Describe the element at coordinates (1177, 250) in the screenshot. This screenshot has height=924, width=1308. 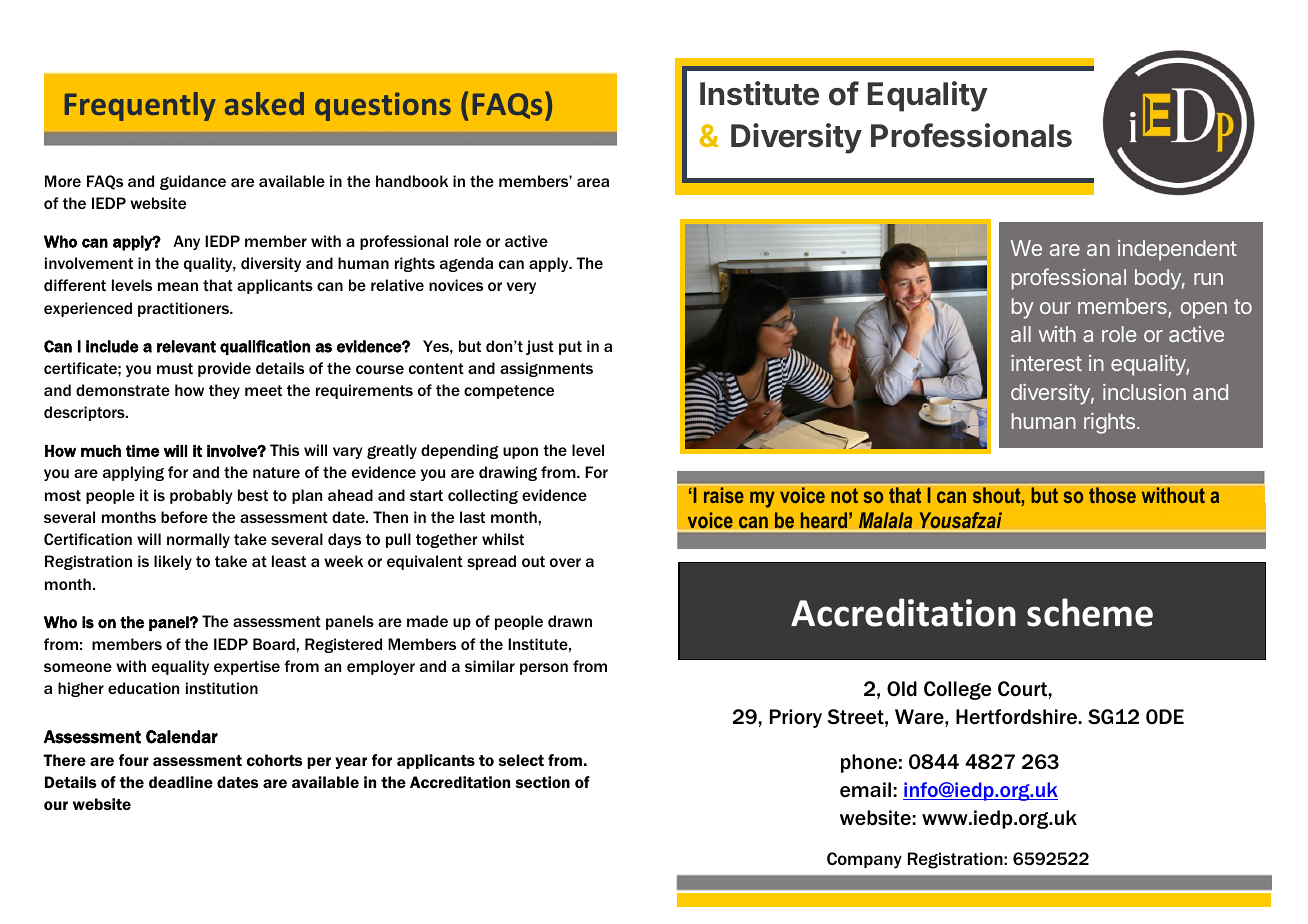
I see `independent` at that location.
